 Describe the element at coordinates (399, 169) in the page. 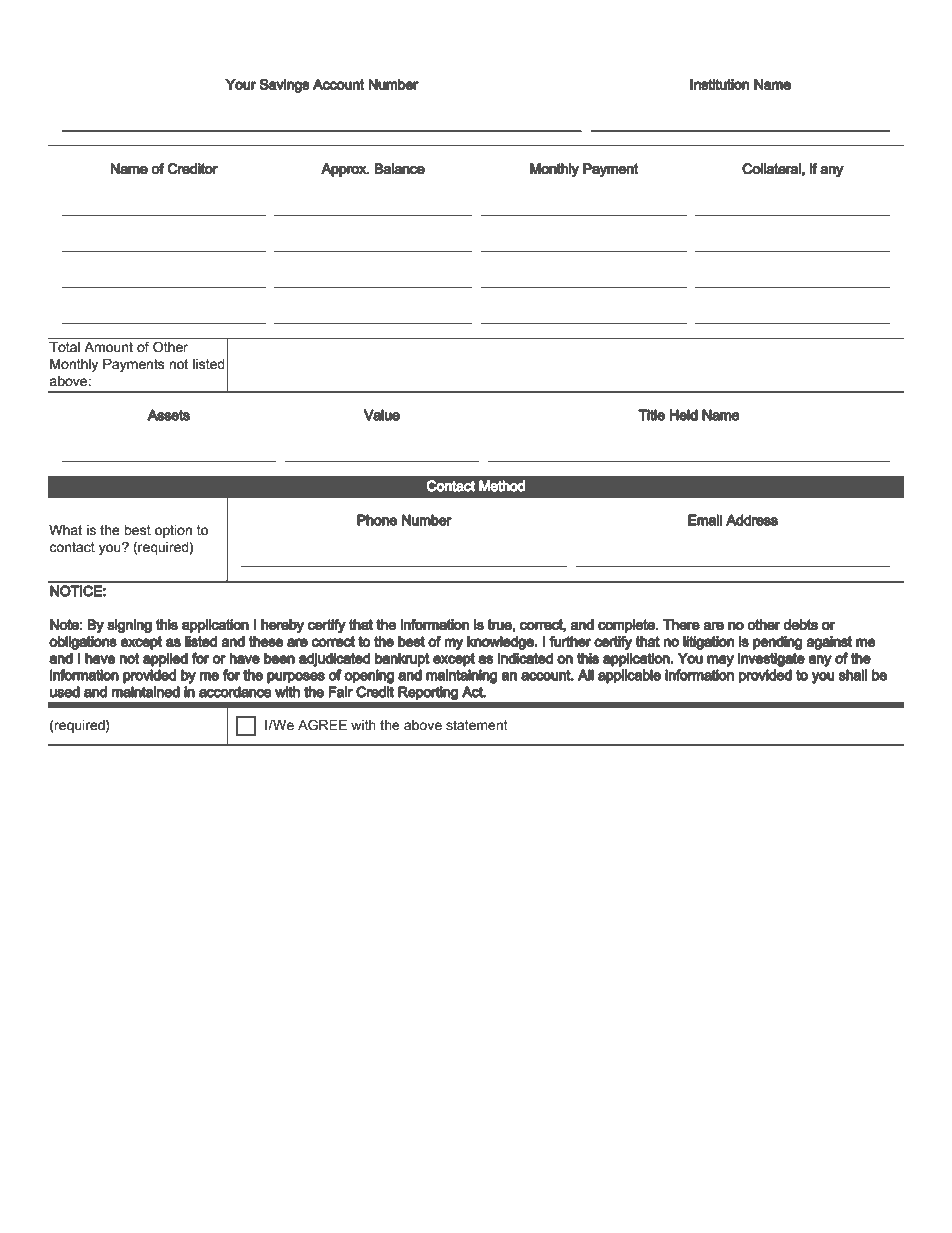

I see `Balance` at that location.
